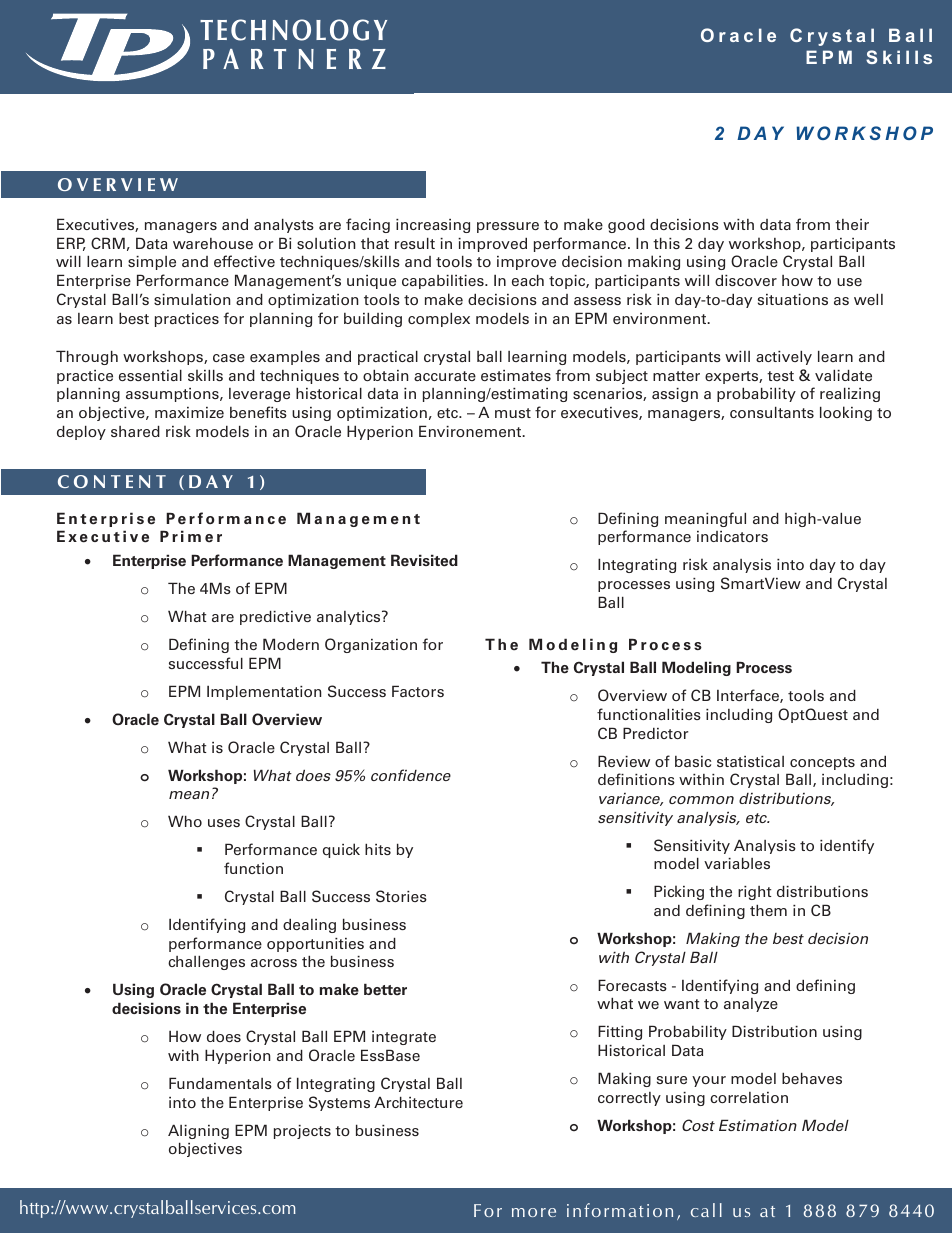 The height and width of the screenshot is (1233, 952). What do you see at coordinates (768, 910) in the screenshot?
I see `them` at bounding box center [768, 910].
